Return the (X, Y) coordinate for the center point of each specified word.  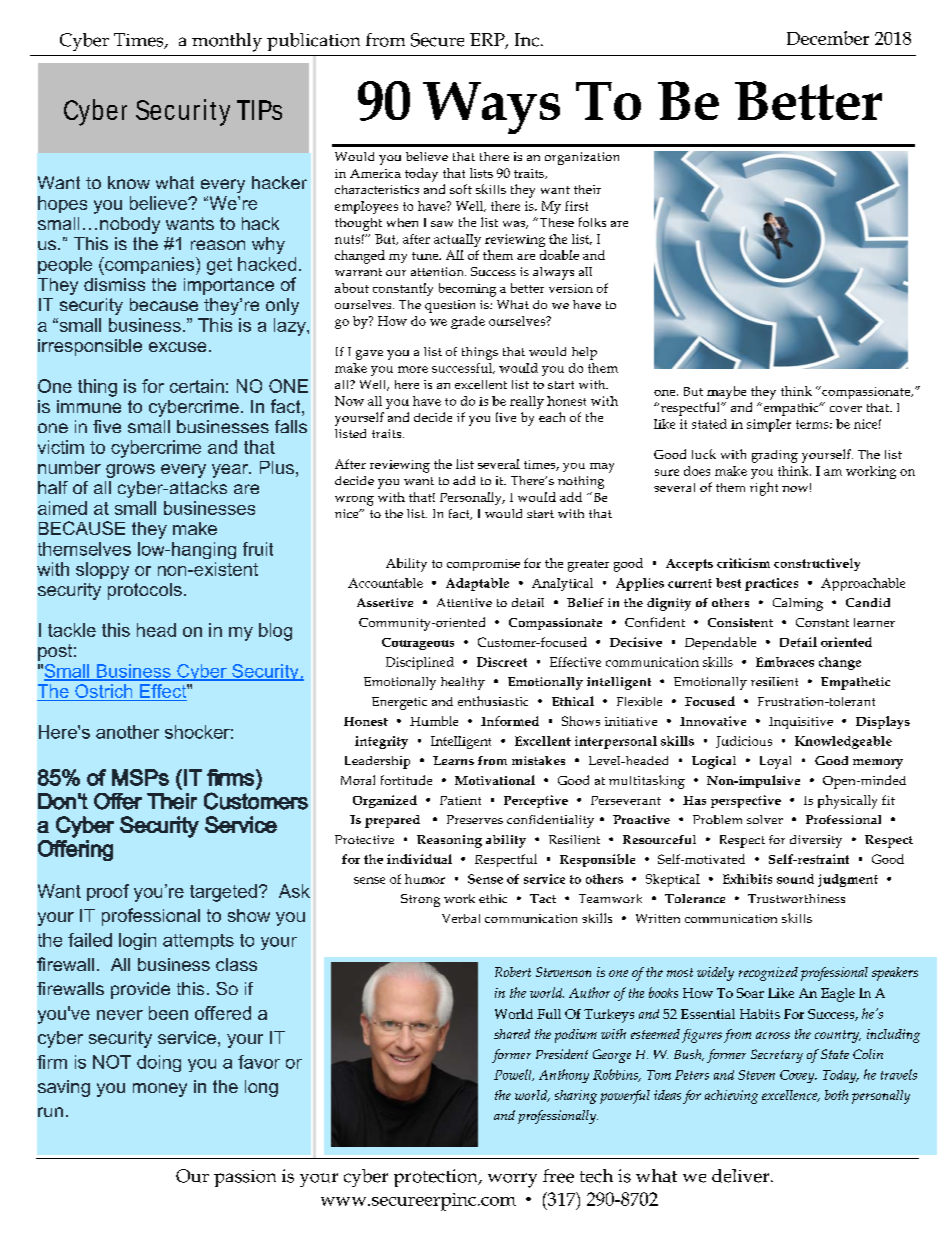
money (160, 1090)
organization (582, 158)
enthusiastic (493, 701)
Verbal (461, 918)
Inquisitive (801, 723)
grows (130, 471)
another (127, 732)
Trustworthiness (796, 898)
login (137, 941)
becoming (467, 290)
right (764, 489)
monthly (227, 42)
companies (150, 266)
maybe (726, 392)
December (828, 38)
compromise (483, 565)
